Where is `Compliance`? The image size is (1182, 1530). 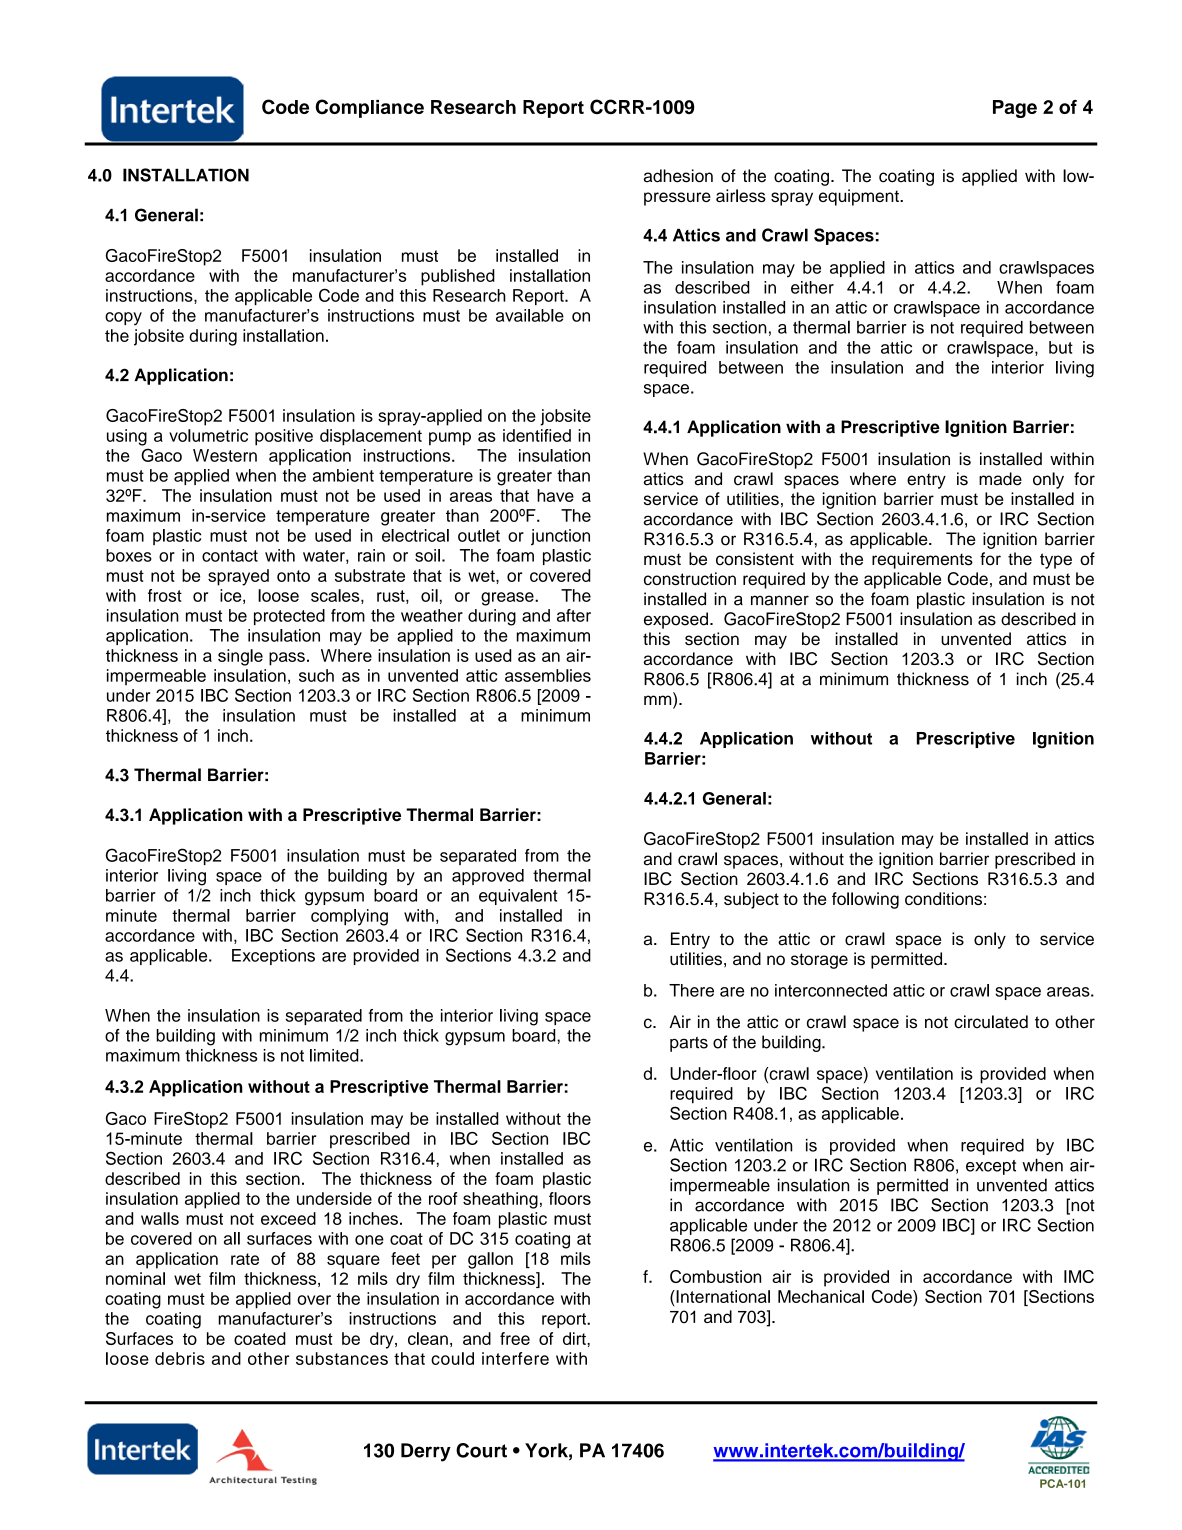
Compliance is located at coordinates (370, 108).
